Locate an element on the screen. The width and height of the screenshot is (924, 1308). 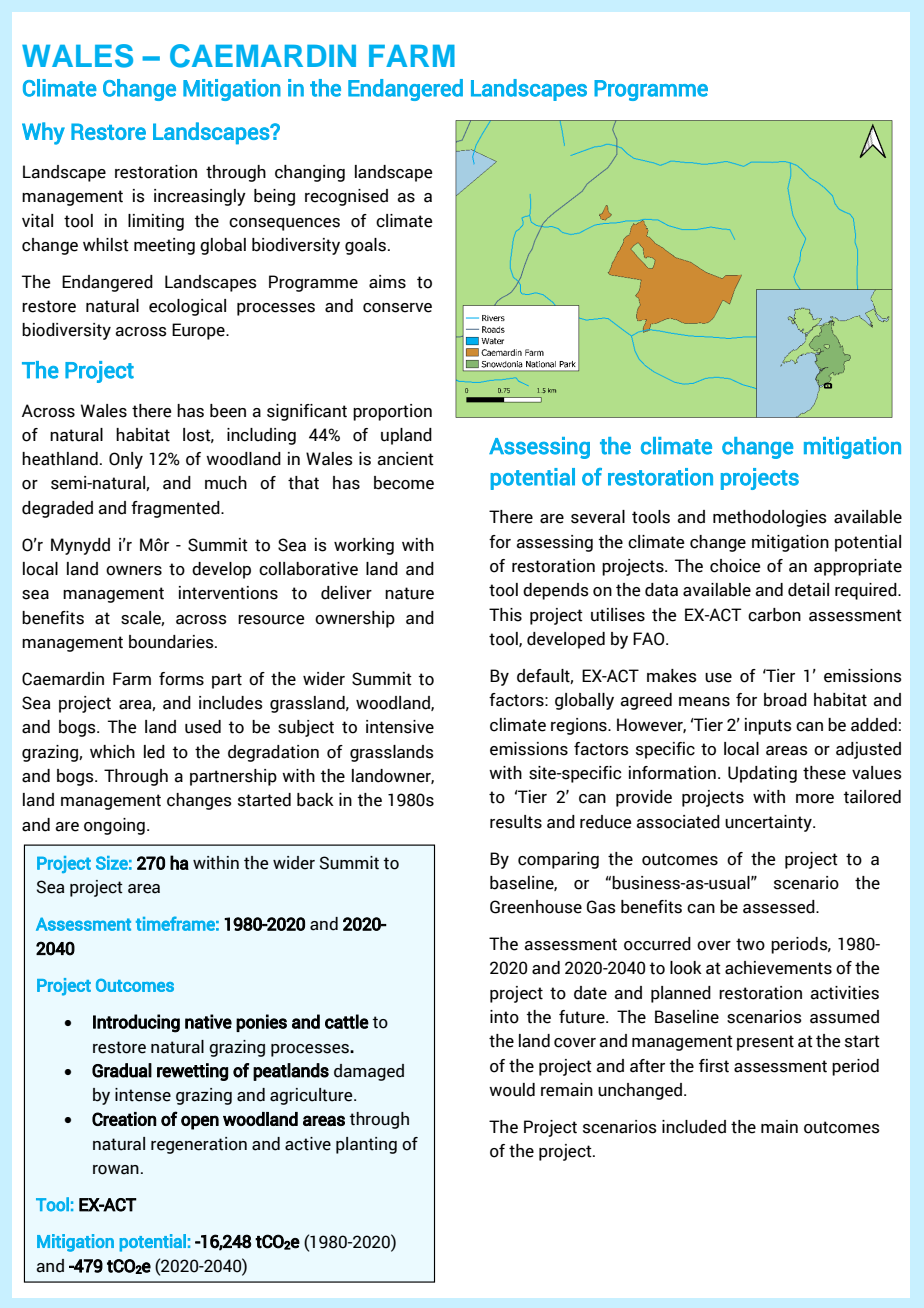
proportion is located at coordinates (392, 412).
